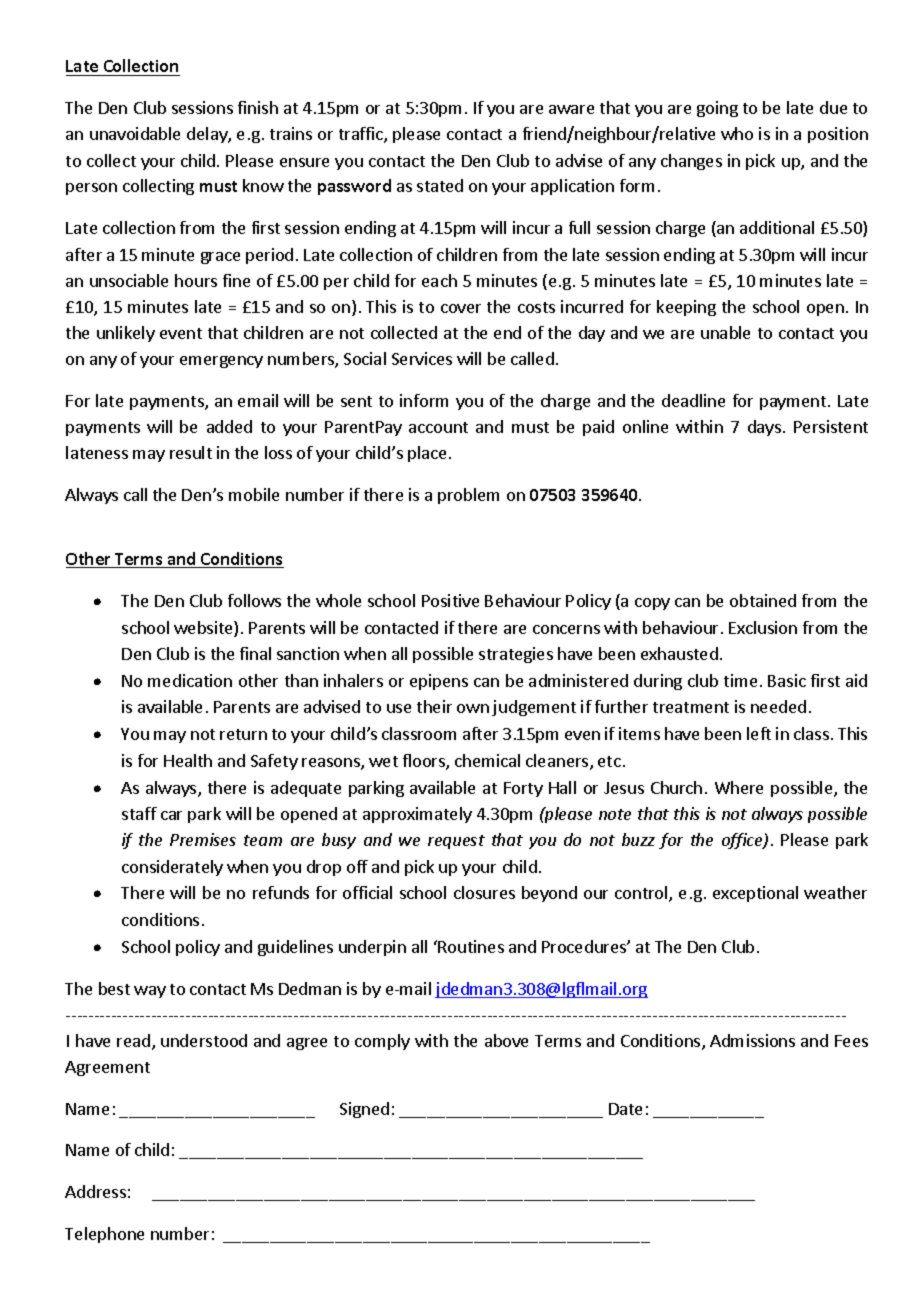 Image resolution: width=924 pixels, height=1308 pixels. What do you see at coordinates (717, 109) in the screenshot?
I see `going` at bounding box center [717, 109].
